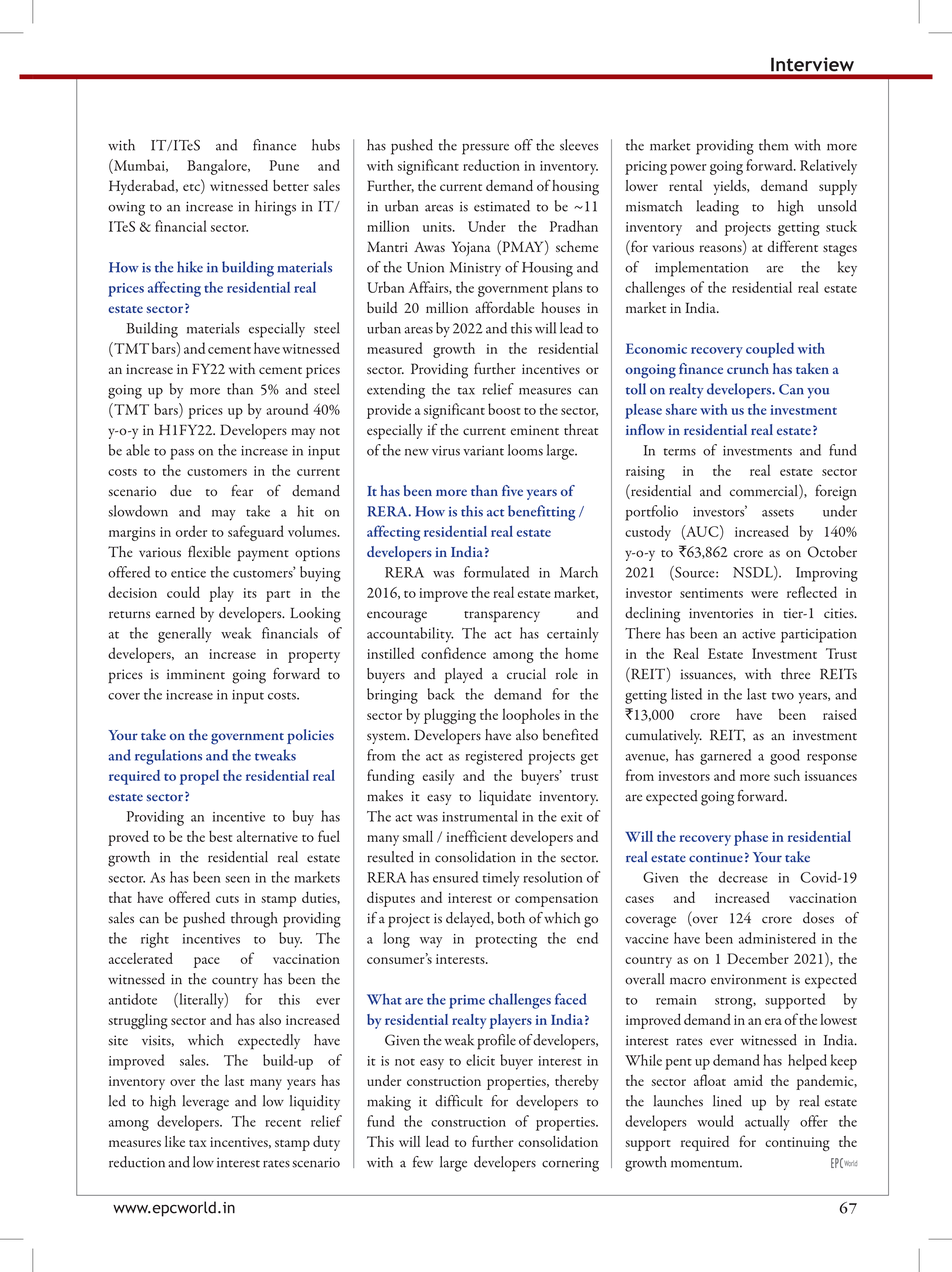 The height and width of the screenshot is (1272, 952). Describe the element at coordinates (480, 816) in the screenshot. I see `instrumental` at that location.
